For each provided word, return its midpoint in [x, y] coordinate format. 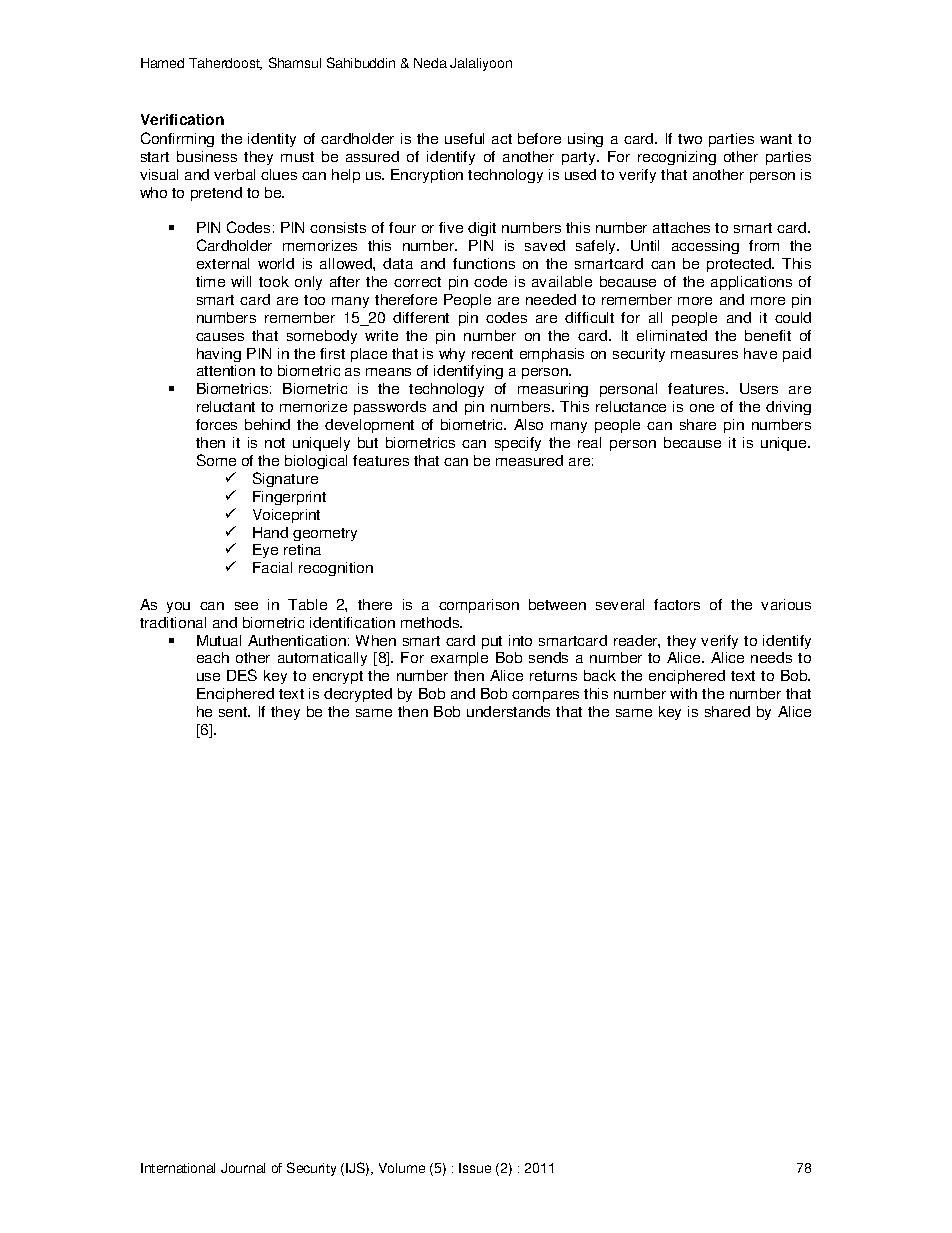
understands [508, 711]
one [702, 408]
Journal [243, 1168]
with [683, 693]
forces [216, 424]
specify [518, 444]
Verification [182, 119]
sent [234, 712]
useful [464, 138]
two [690, 139]
